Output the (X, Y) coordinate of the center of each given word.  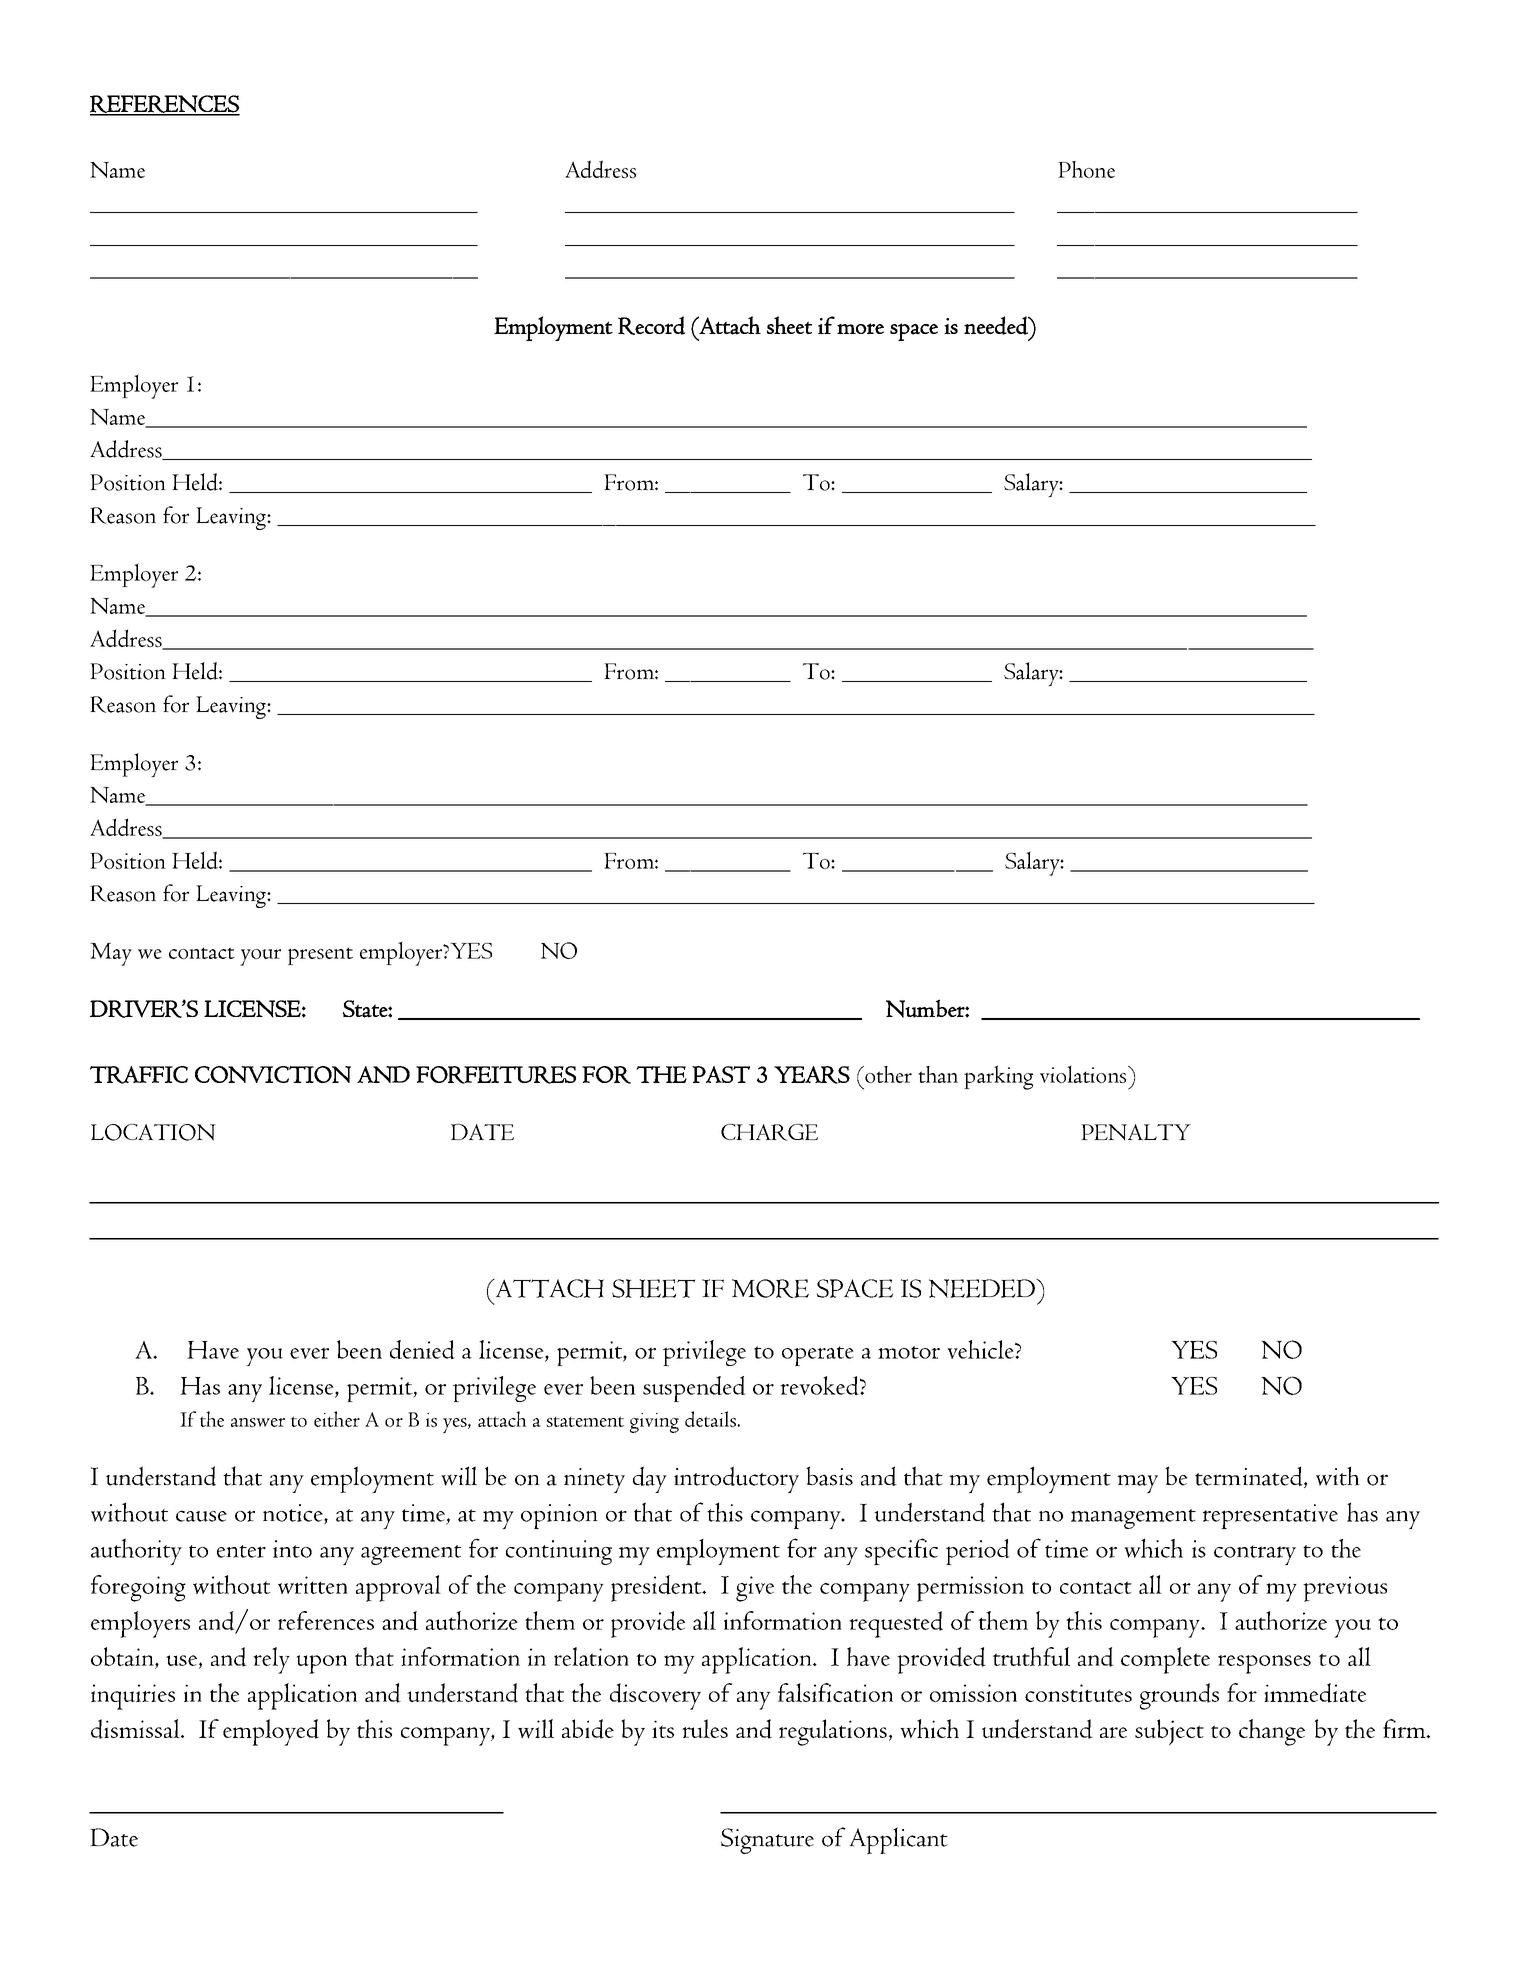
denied (422, 1349)
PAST (721, 1074)
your (260, 957)
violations (1084, 1074)
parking (998, 1077)
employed (271, 1732)
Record (651, 325)
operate (818, 1356)
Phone (1086, 169)
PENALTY (1136, 1132)
